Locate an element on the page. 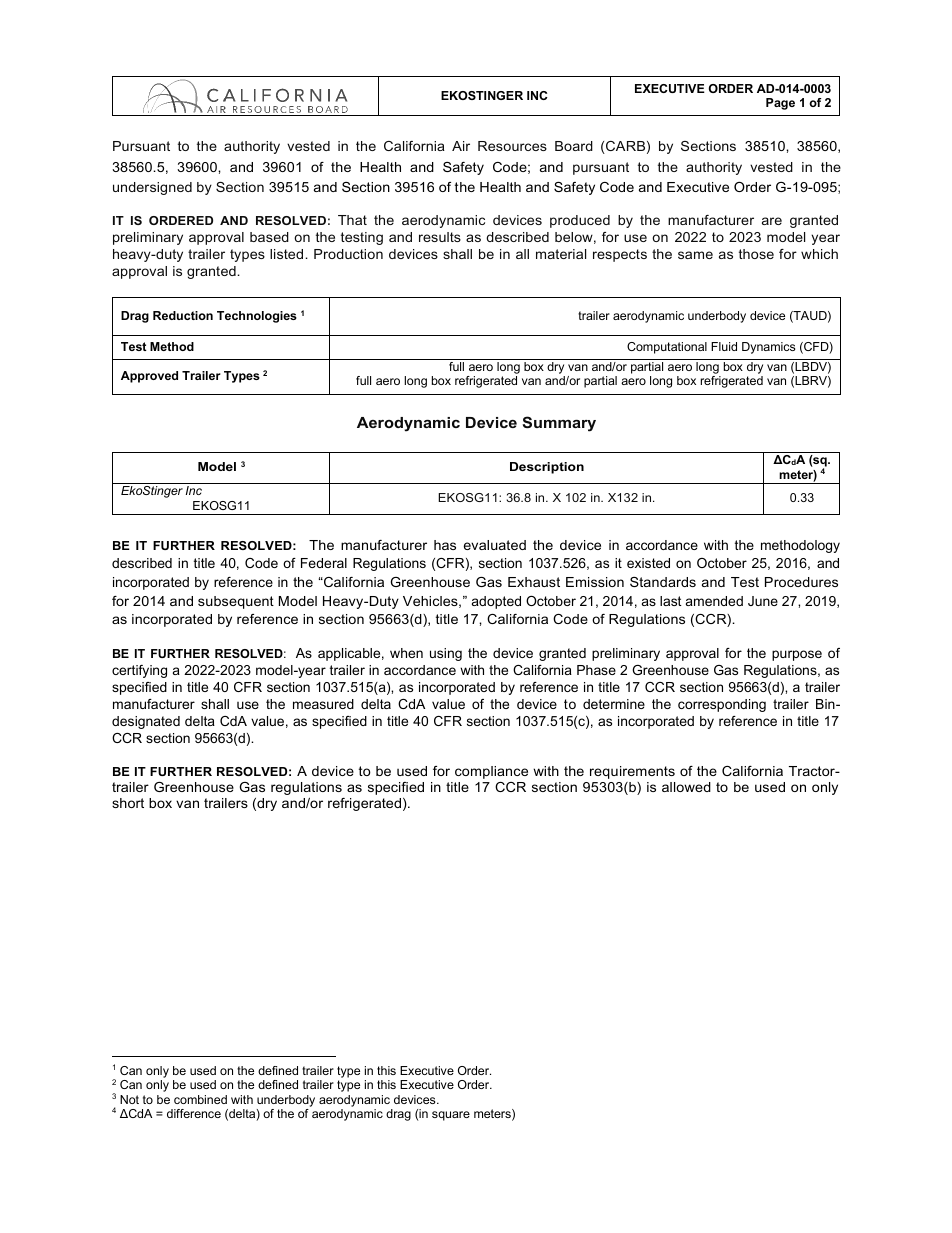 This document has width=952, height=1233. Fluid is located at coordinates (724, 346).
